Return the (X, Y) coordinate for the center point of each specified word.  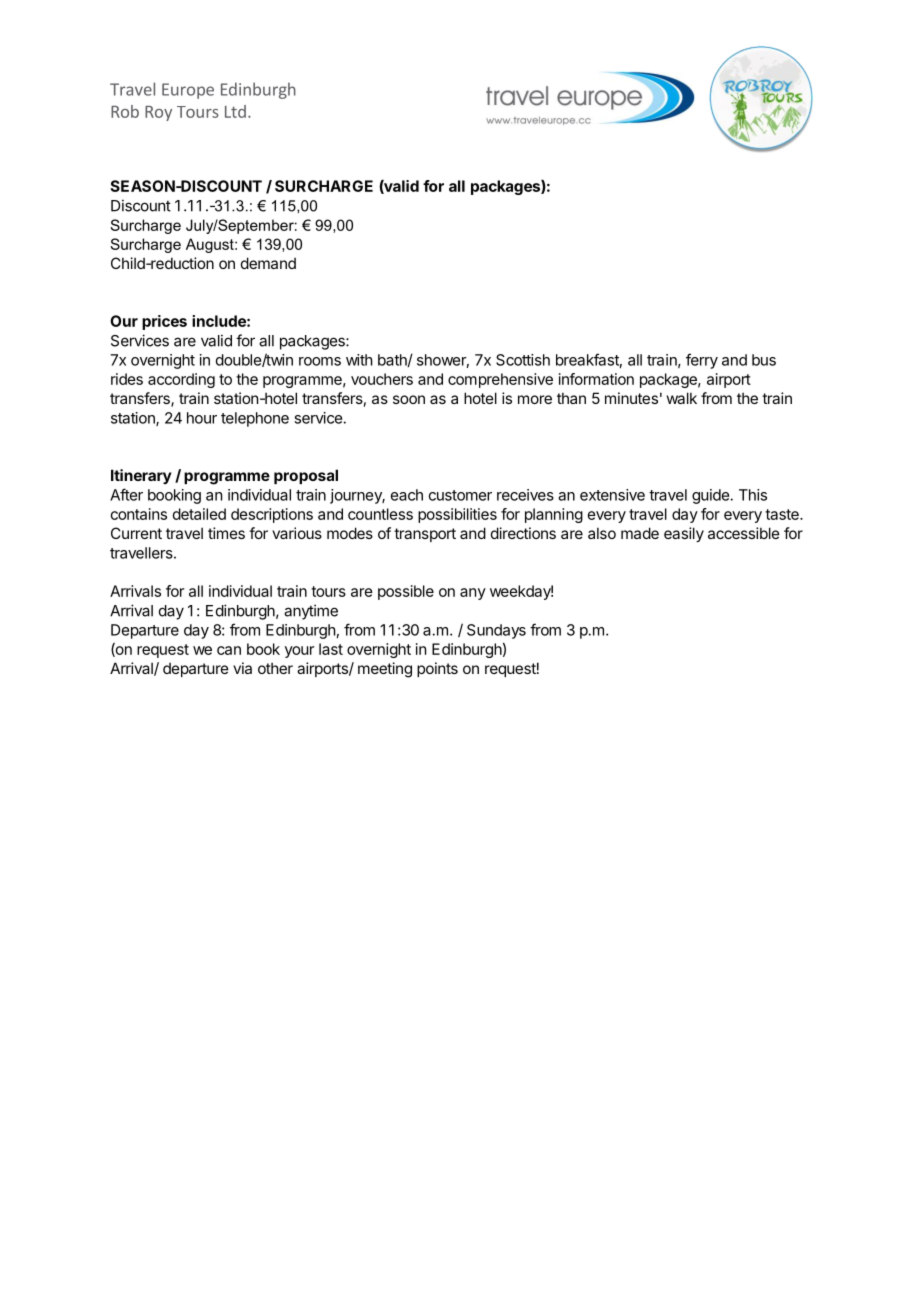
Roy (158, 113)
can (229, 650)
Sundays (496, 631)
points (437, 669)
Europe (188, 91)
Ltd (235, 111)
